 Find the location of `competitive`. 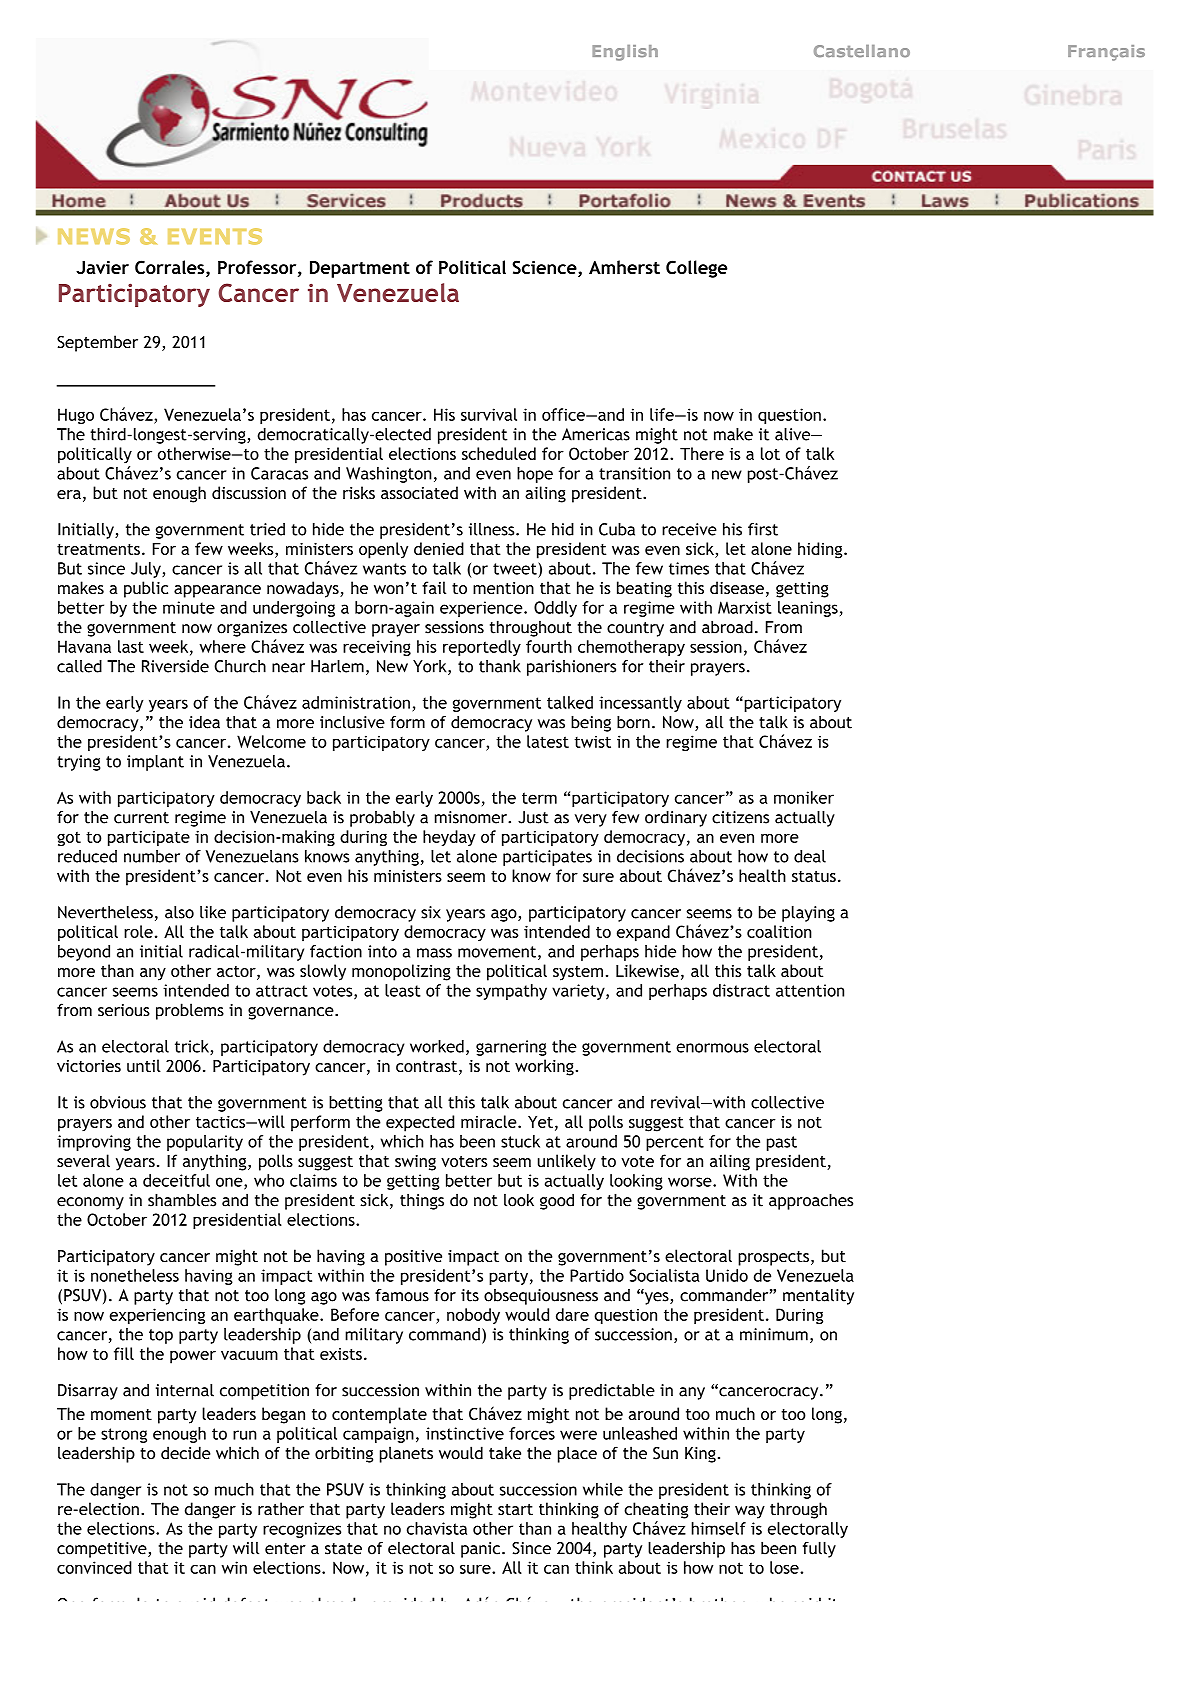

competitive is located at coordinates (103, 1550).
